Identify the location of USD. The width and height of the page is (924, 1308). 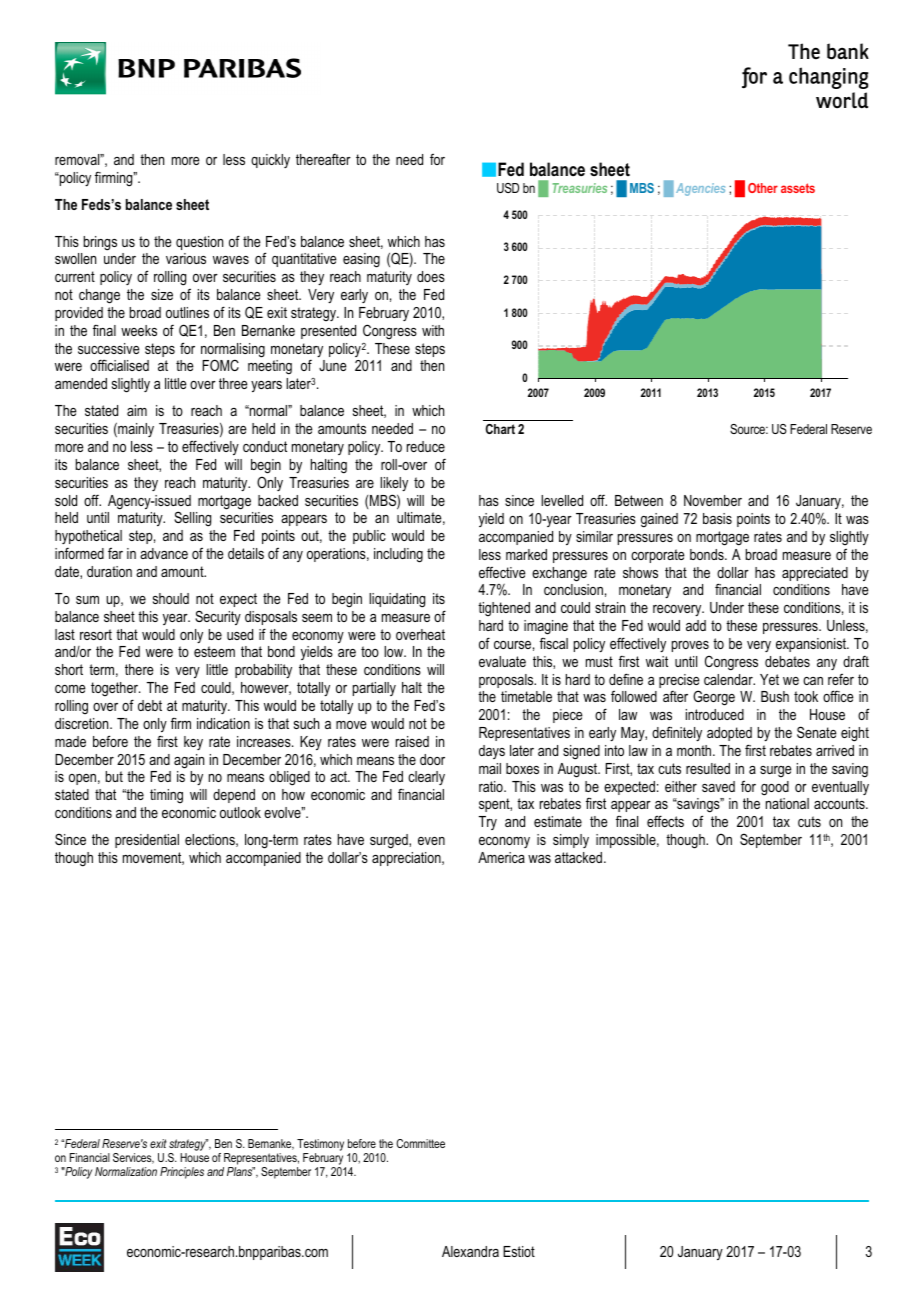
(508, 188).
